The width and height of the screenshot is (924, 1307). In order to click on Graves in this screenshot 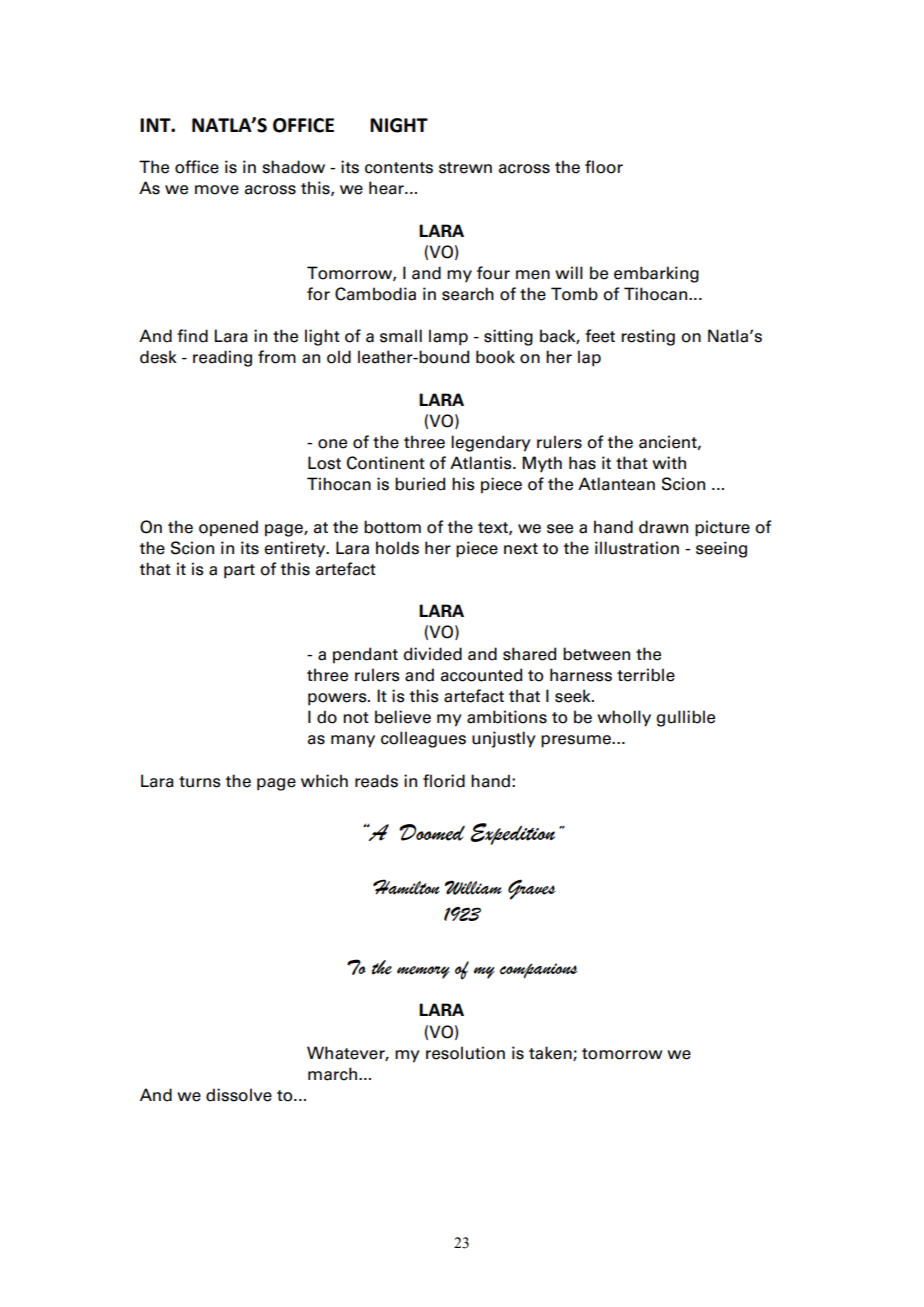, I will do `click(532, 889)`.
